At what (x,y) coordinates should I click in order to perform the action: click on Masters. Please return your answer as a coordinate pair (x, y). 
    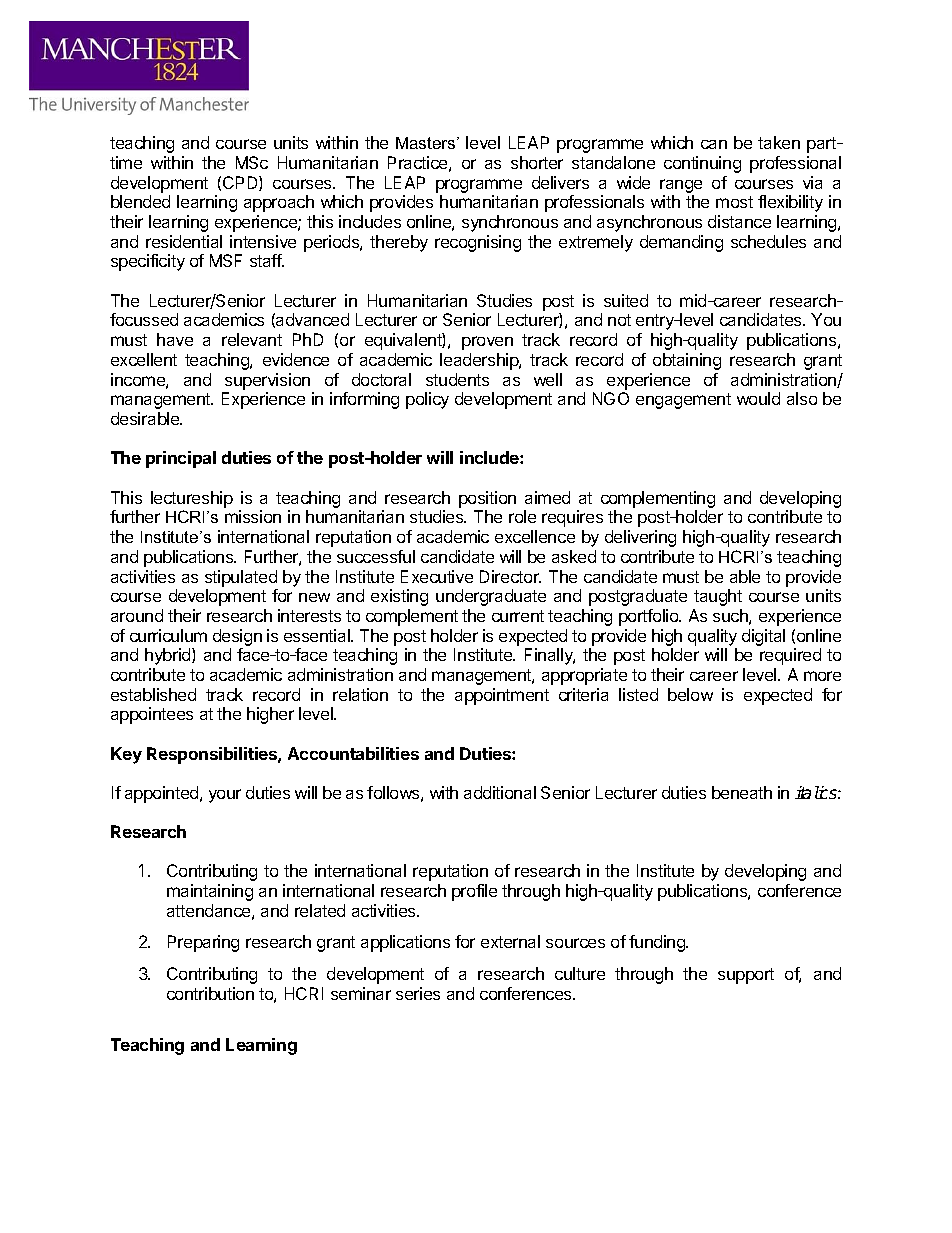
    Looking at the image, I should click on (427, 143).
